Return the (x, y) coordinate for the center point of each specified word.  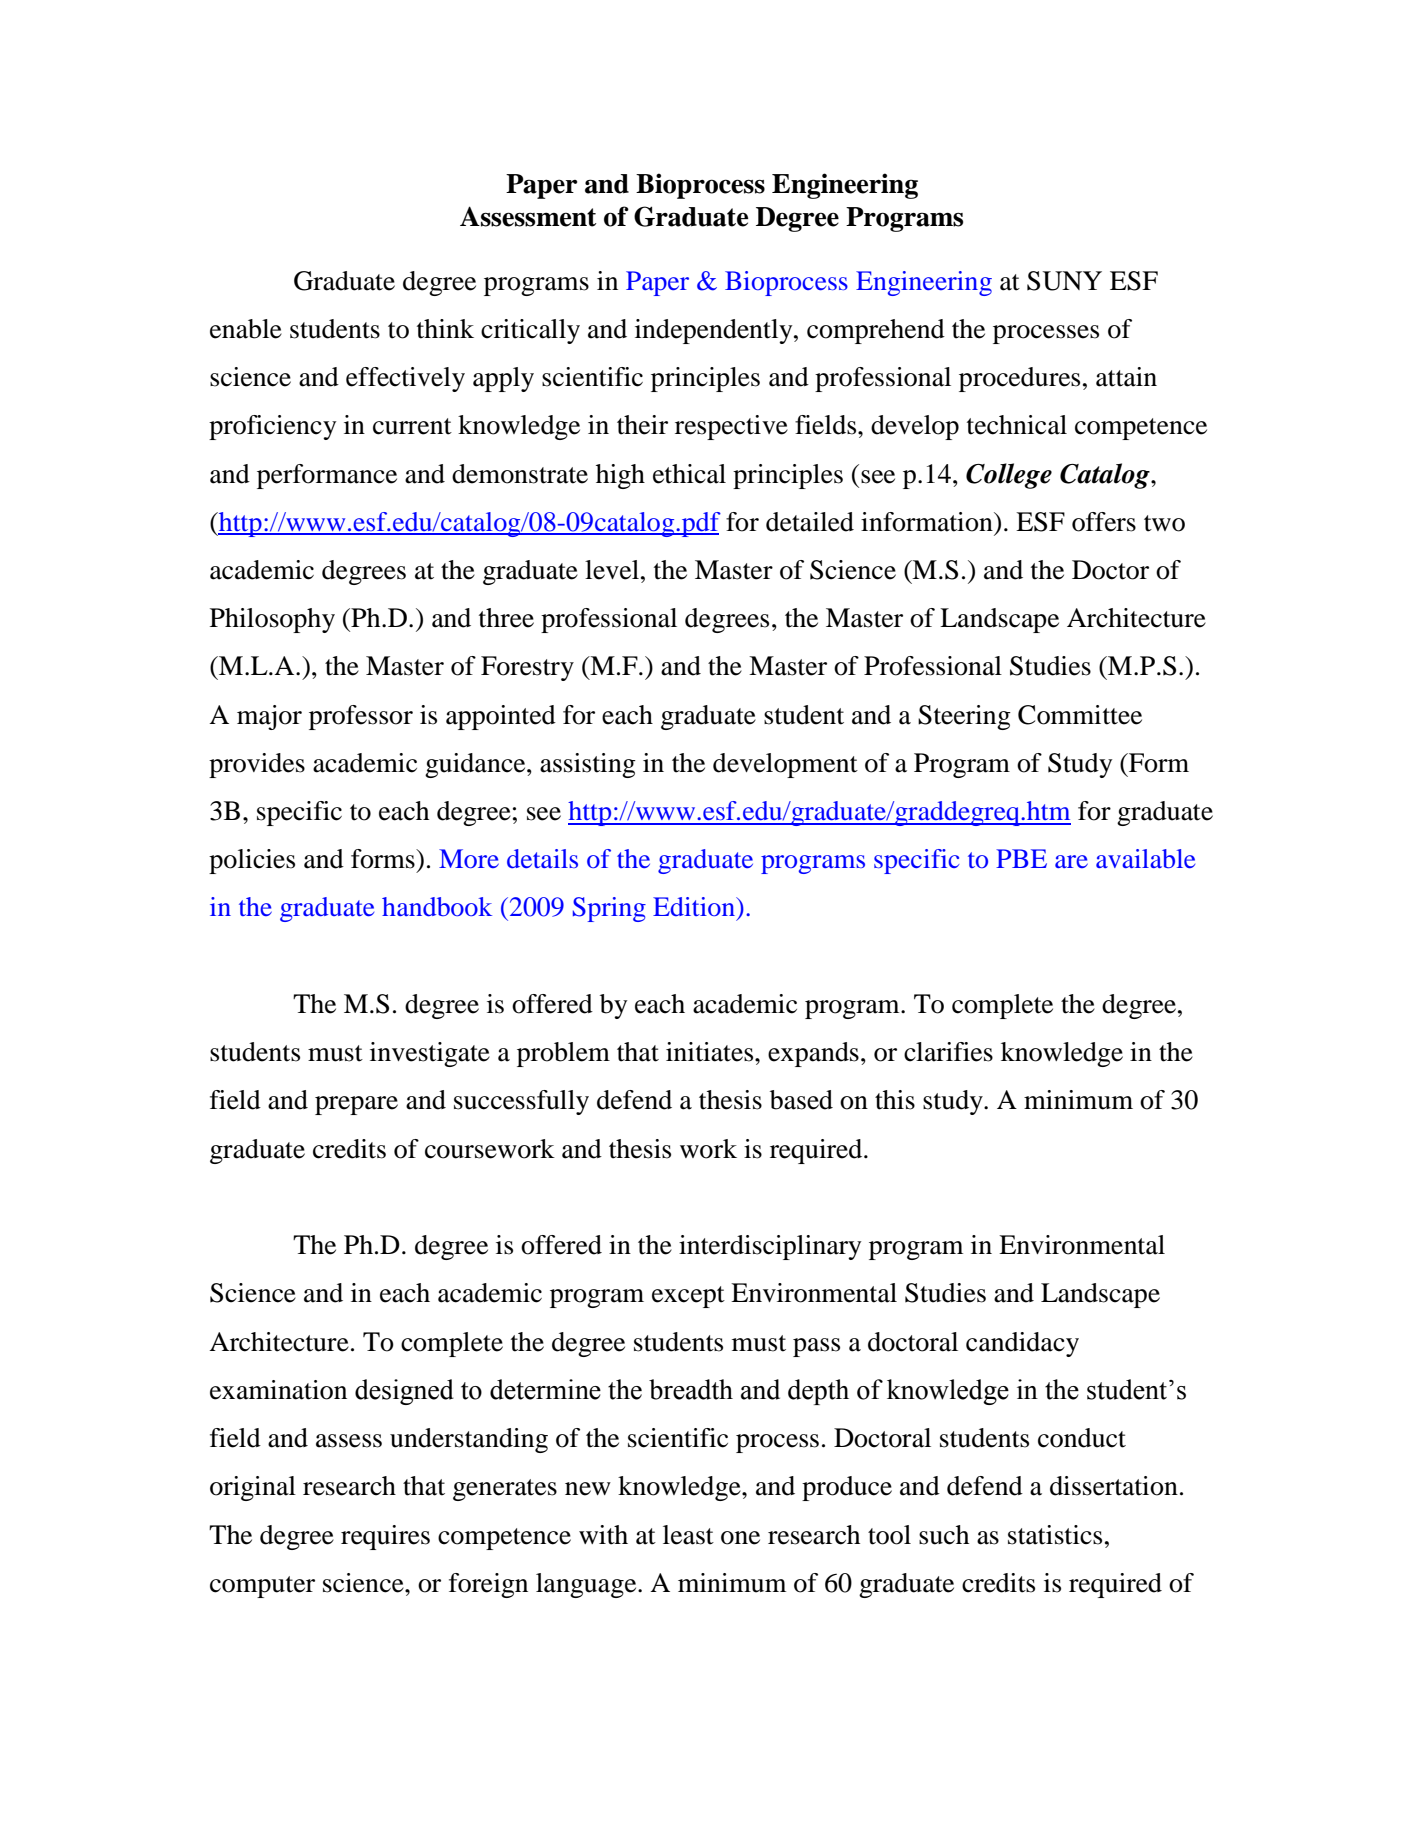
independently (715, 331)
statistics (1055, 1535)
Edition (695, 906)
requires (385, 1537)
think (445, 329)
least (688, 1535)
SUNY (1064, 281)
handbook (437, 907)
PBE (1021, 858)
